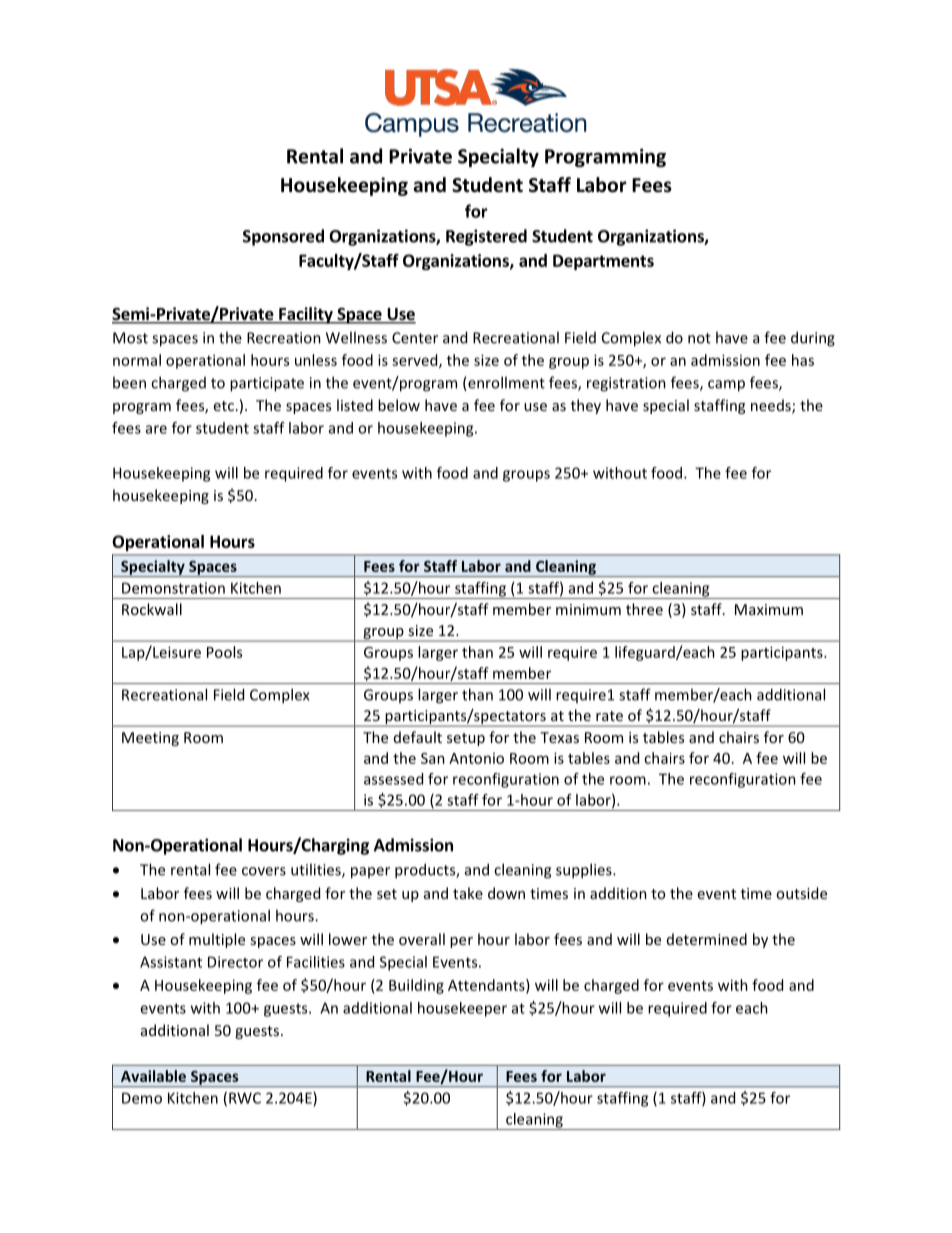  What do you see at coordinates (486, 237) in the image?
I see `Registered` at bounding box center [486, 237].
